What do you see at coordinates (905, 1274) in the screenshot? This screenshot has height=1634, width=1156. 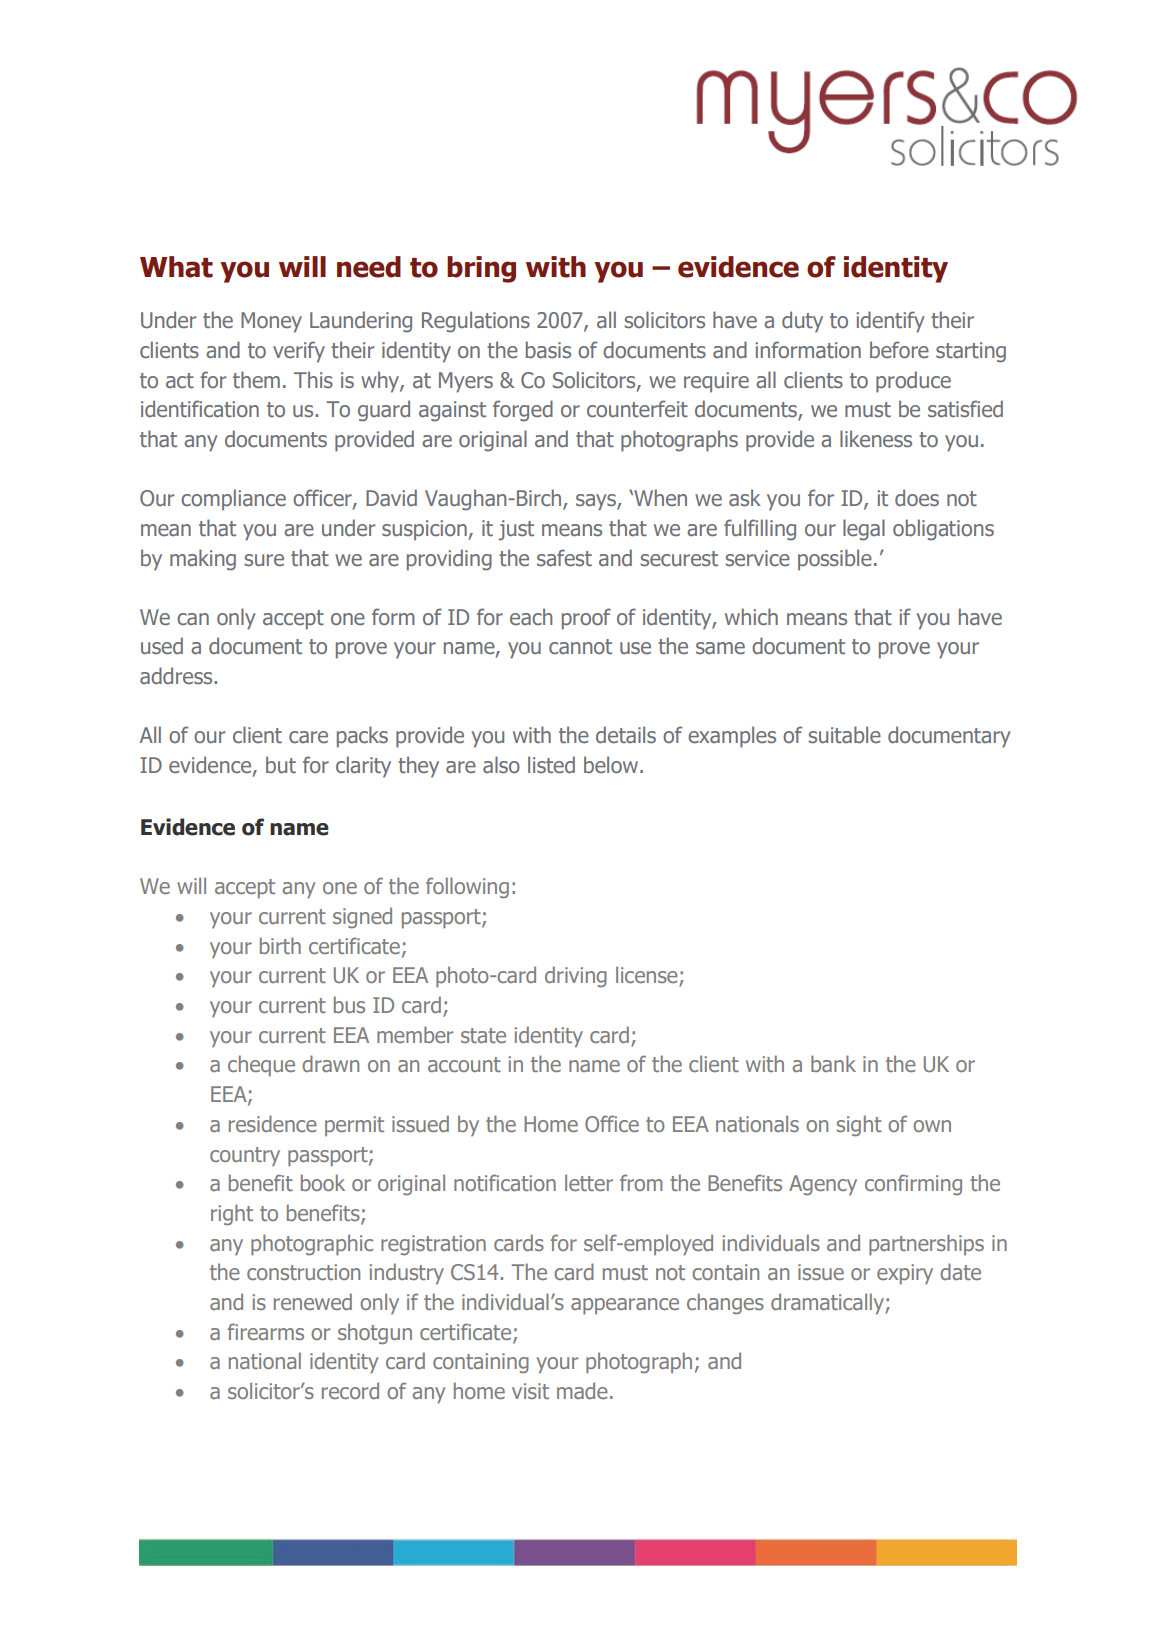 I see `expiry` at bounding box center [905, 1274].
